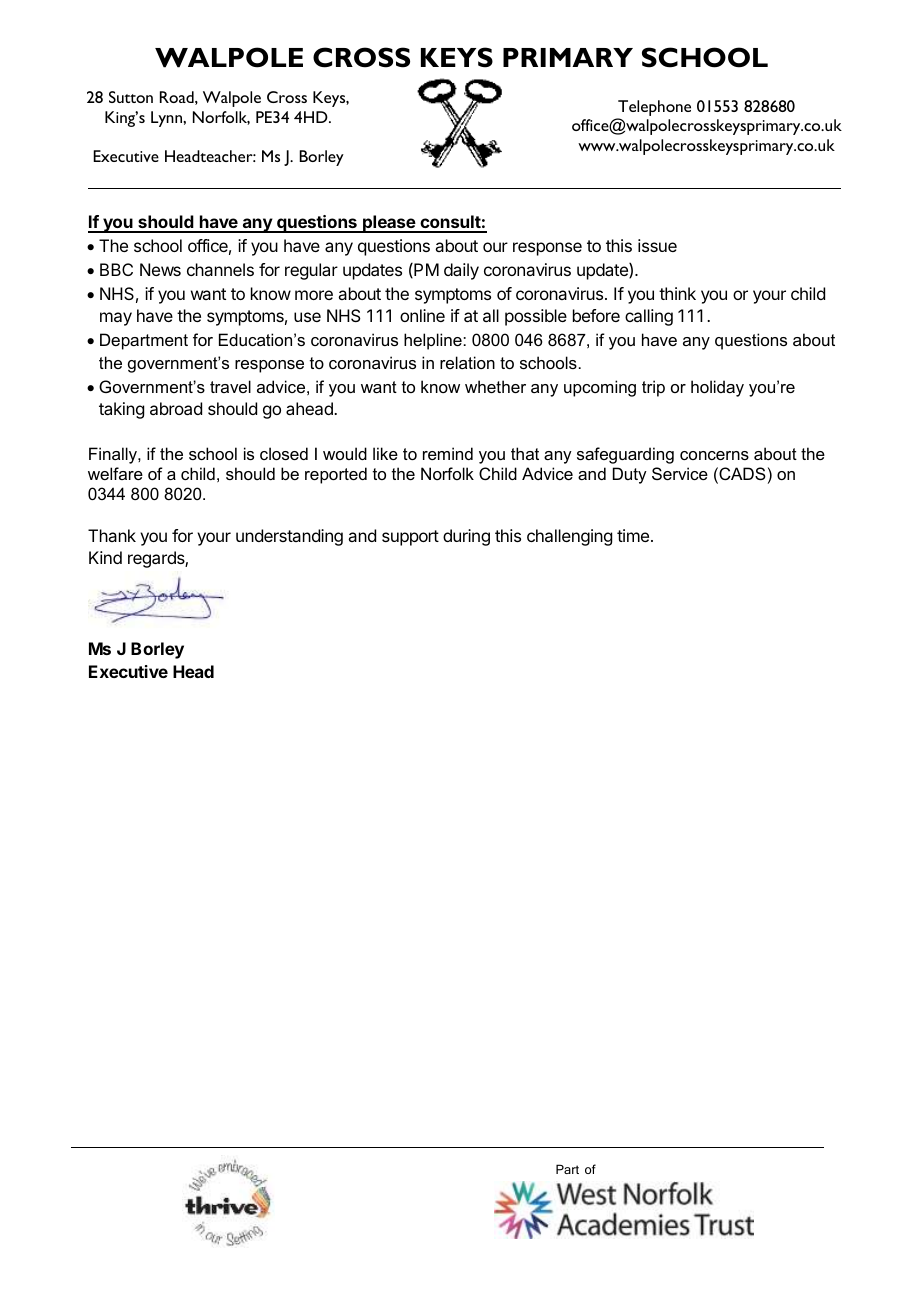 The height and width of the image is (1308, 924). Describe the element at coordinates (657, 245) in the image. I see `issue` at that location.
